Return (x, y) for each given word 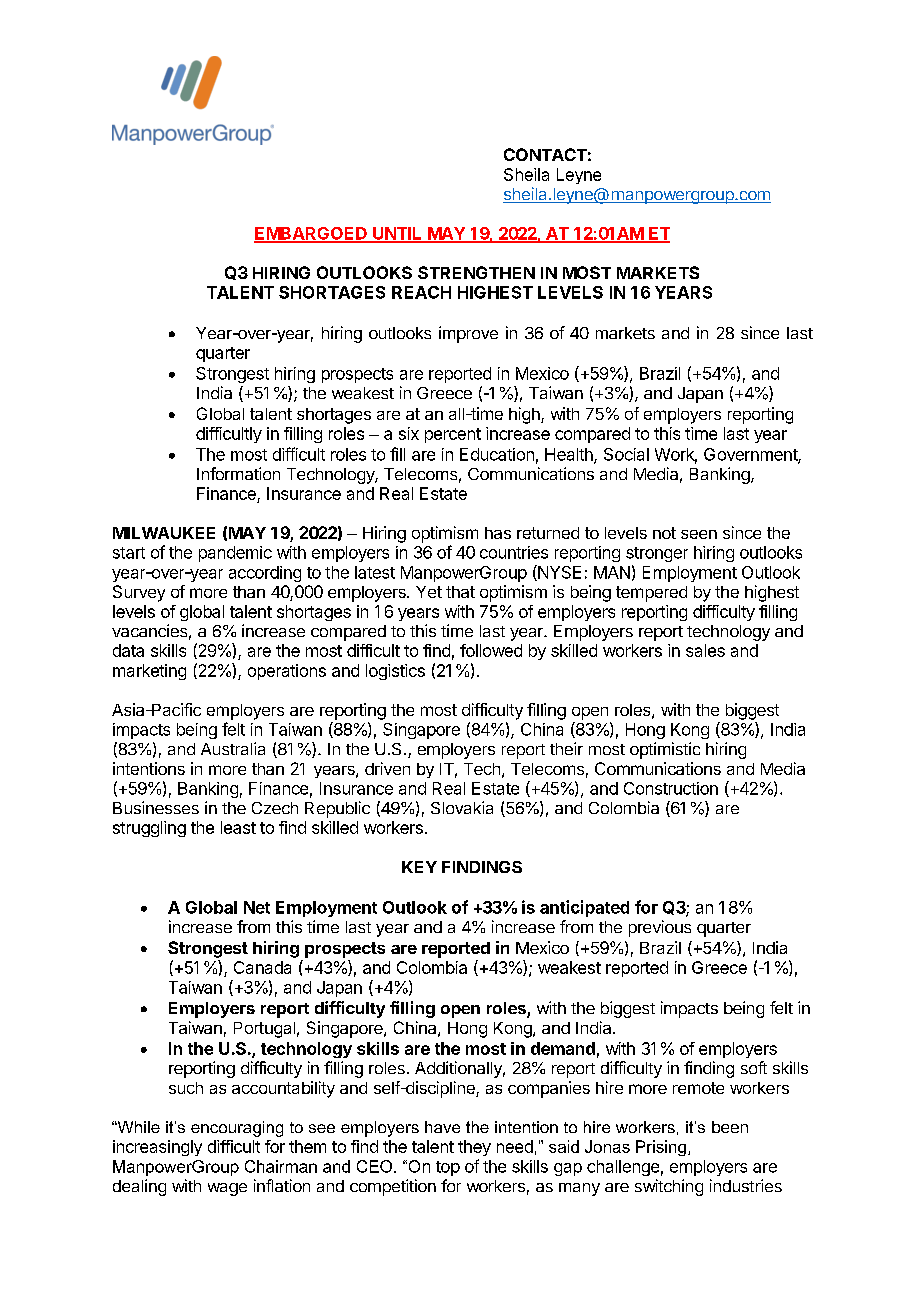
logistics (395, 672)
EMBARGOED (311, 234)
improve (468, 334)
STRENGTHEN (476, 272)
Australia (233, 748)
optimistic (665, 750)
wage (227, 1189)
